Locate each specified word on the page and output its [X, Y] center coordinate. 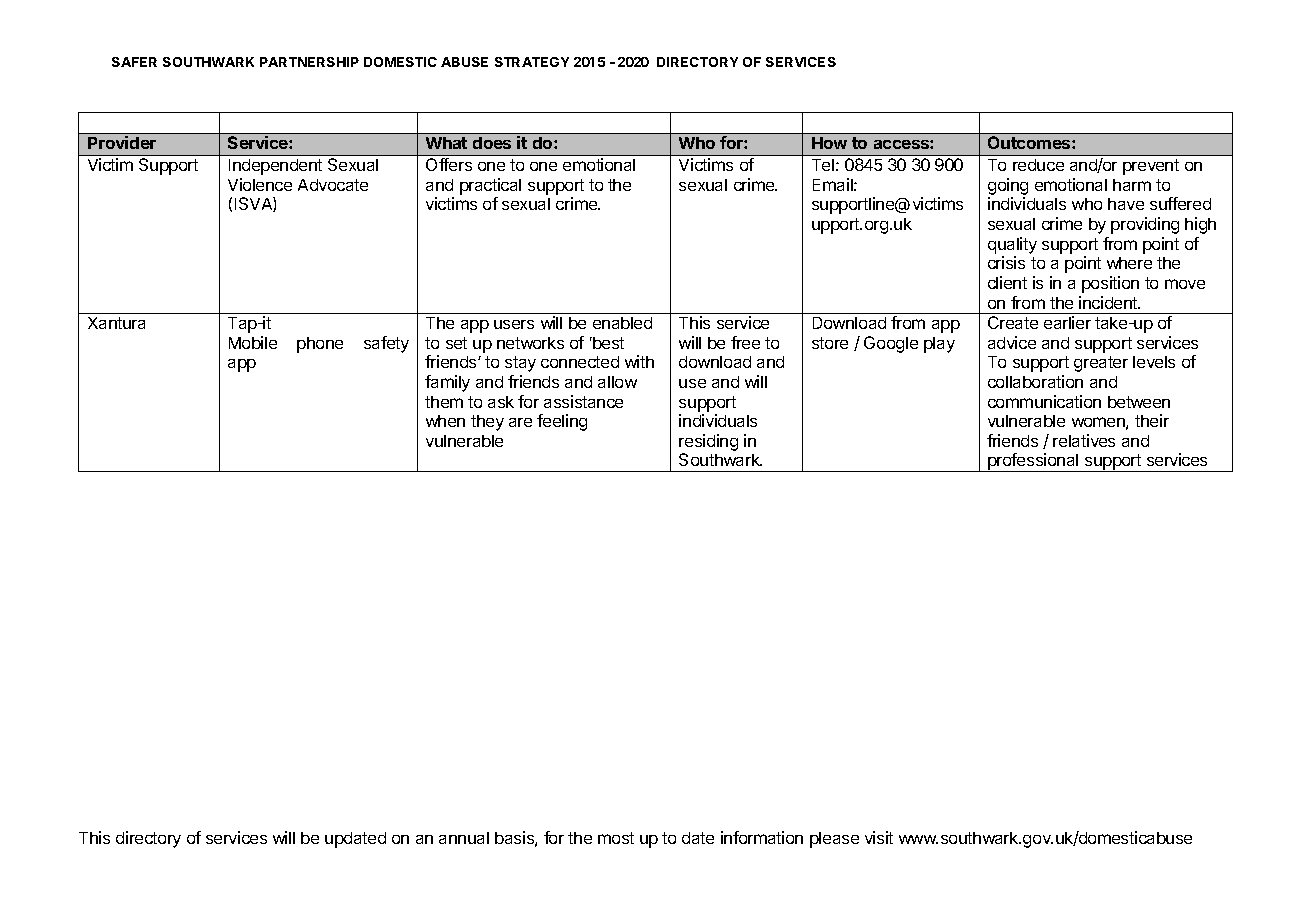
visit [879, 837]
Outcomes [1030, 142]
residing [708, 444]
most [616, 838]
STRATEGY [532, 62]
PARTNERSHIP [309, 62]
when [445, 421]
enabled [622, 323]
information [762, 837]
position [1110, 284]
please [834, 840]
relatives [1084, 440]
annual [464, 838]
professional [1033, 462]
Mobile [253, 342]
